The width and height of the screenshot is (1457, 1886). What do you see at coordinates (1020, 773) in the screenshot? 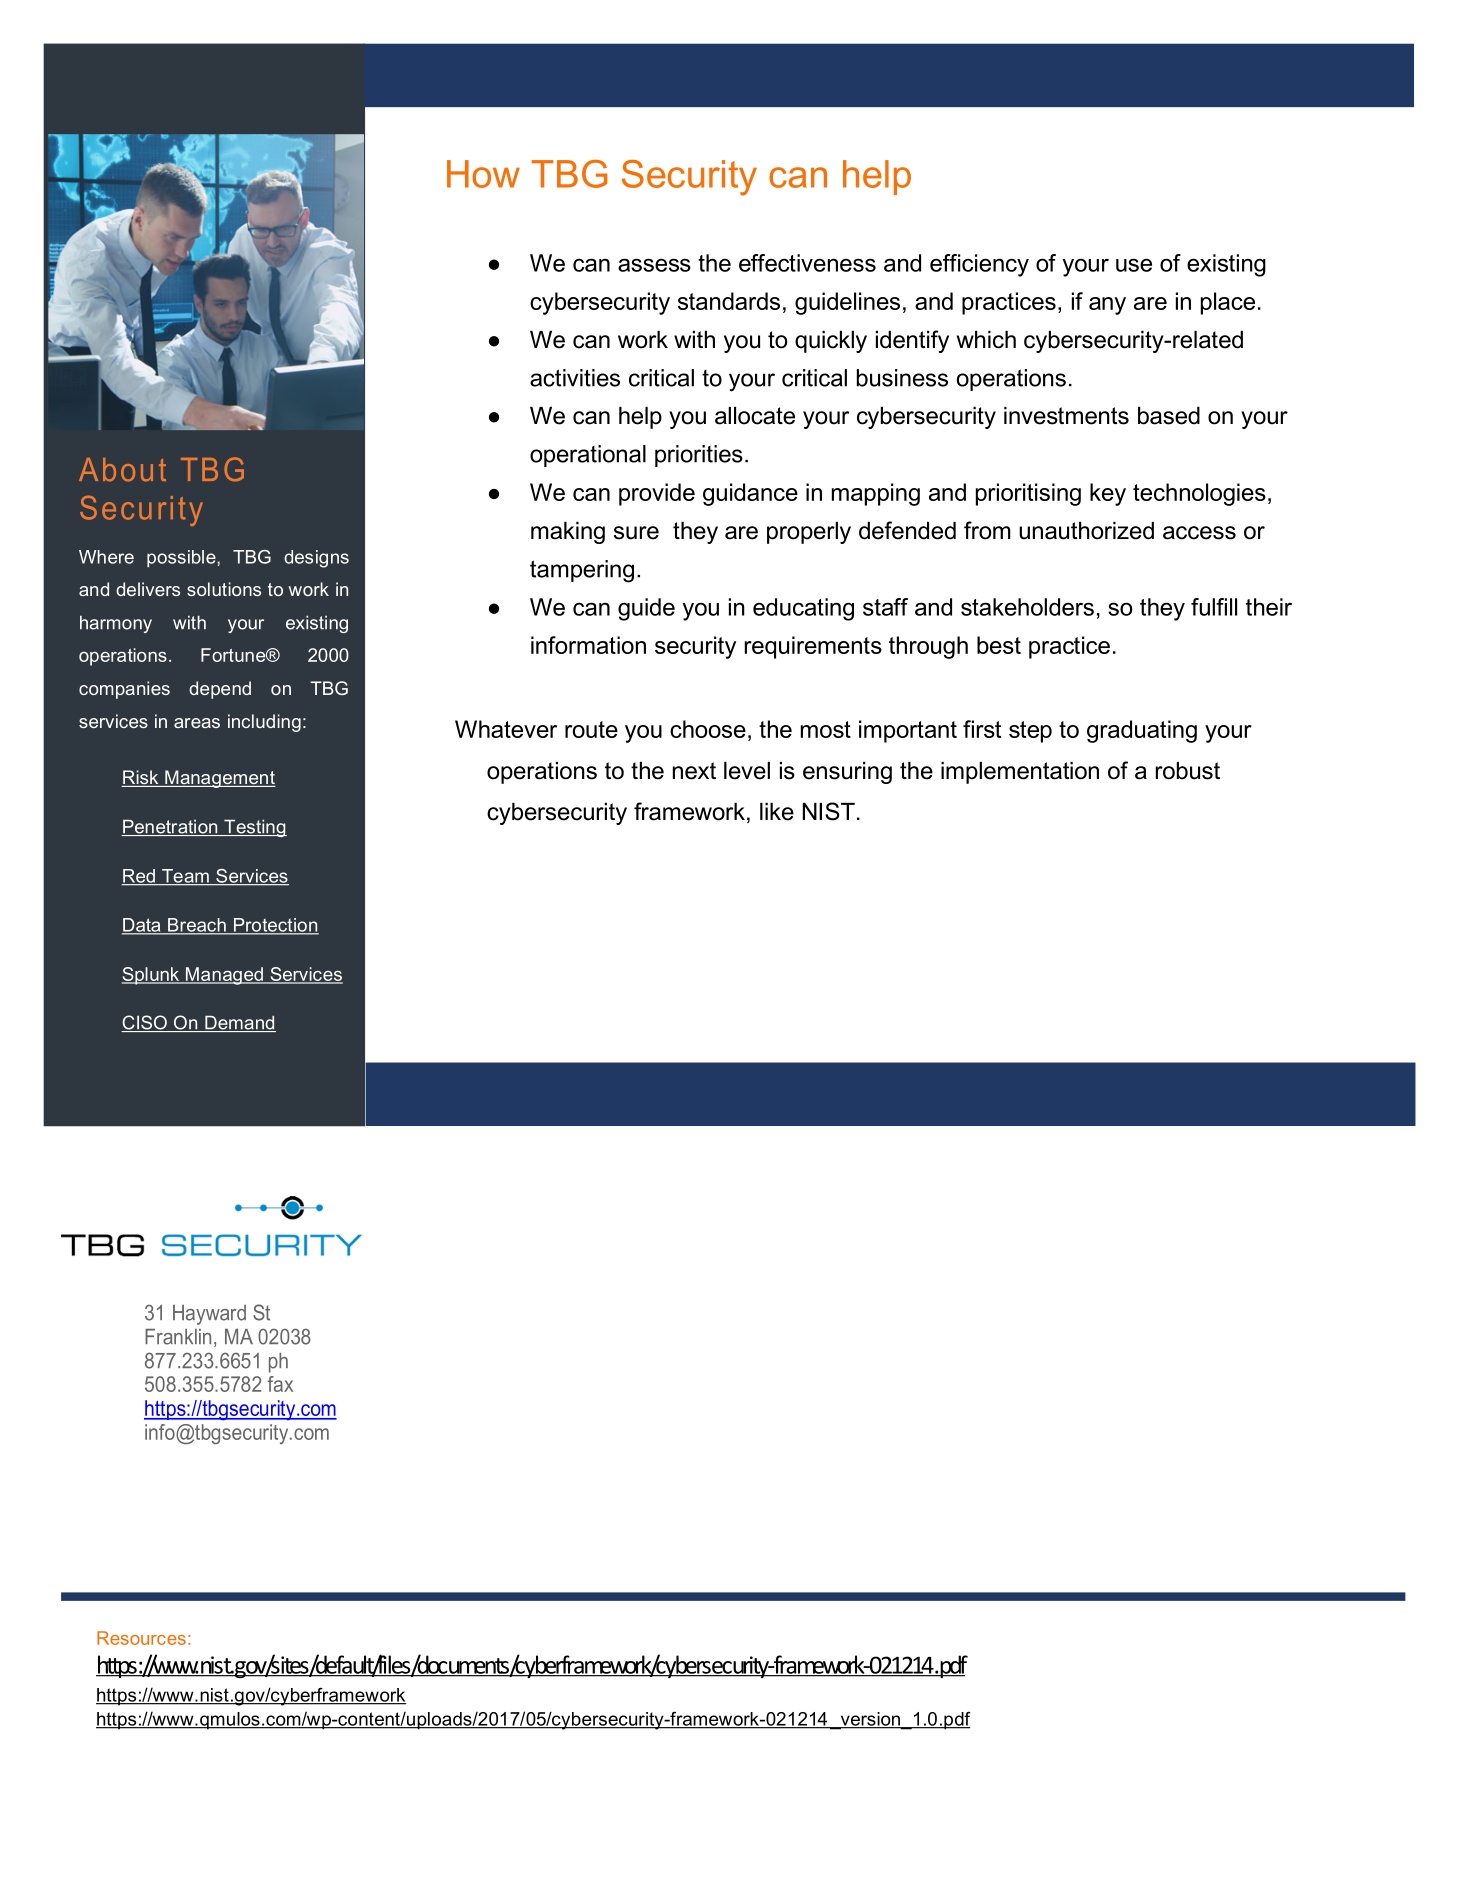
I see `implementation` at bounding box center [1020, 773].
